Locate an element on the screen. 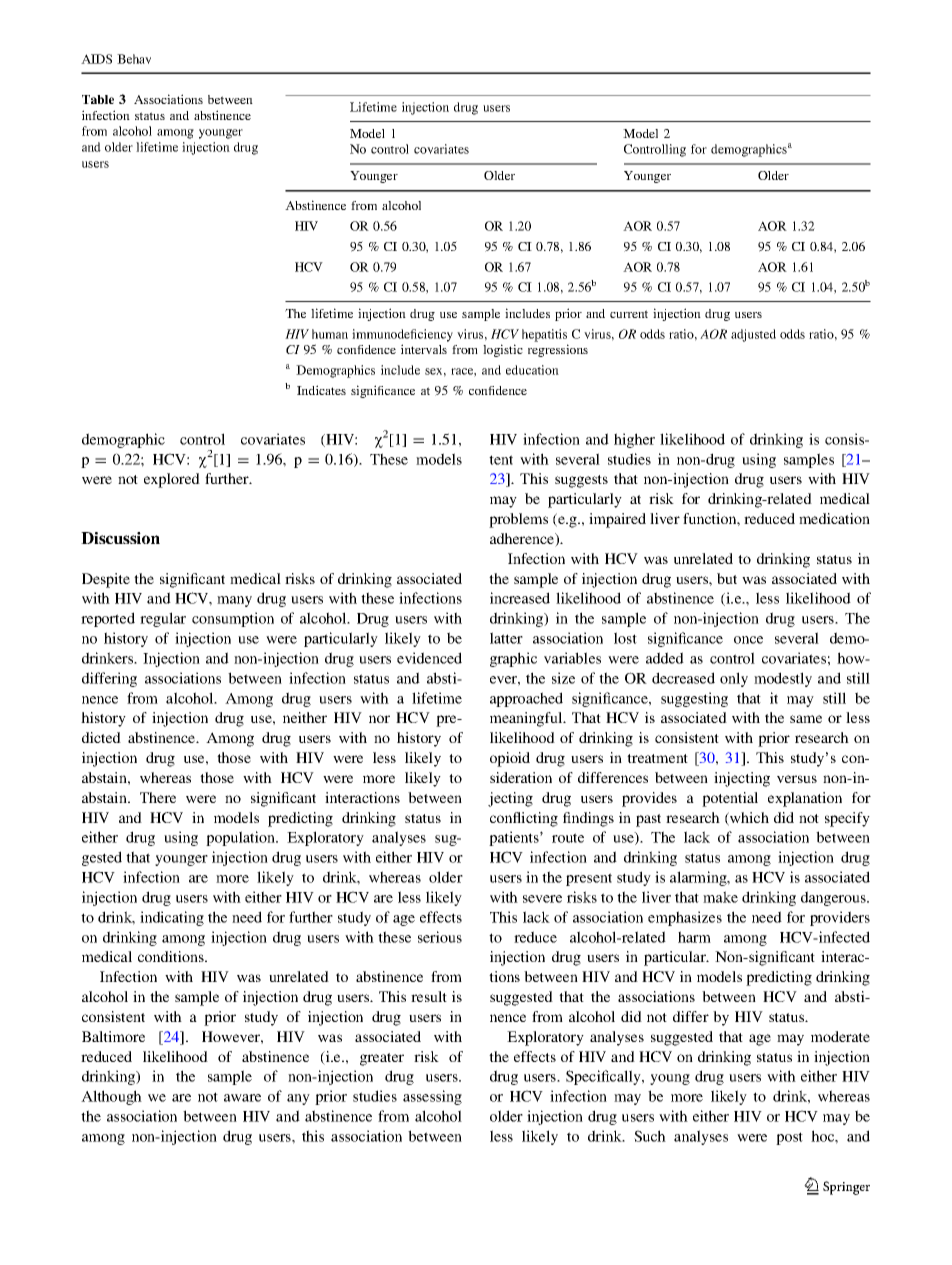 This screenshot has width=952, height=1265. Behav is located at coordinates (134, 59).
